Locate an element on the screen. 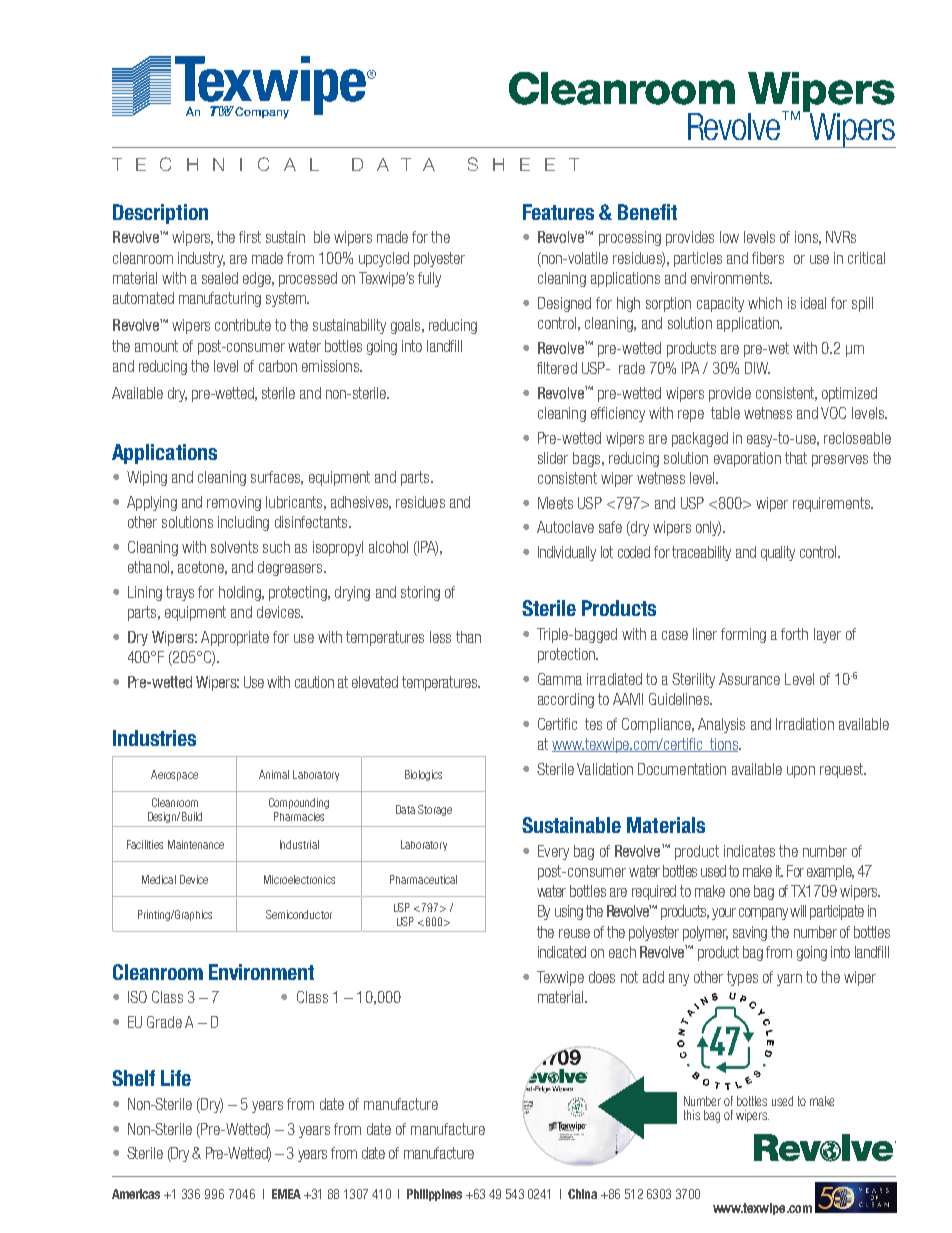 The height and width of the screenshot is (1233, 952). quality is located at coordinates (778, 553).
